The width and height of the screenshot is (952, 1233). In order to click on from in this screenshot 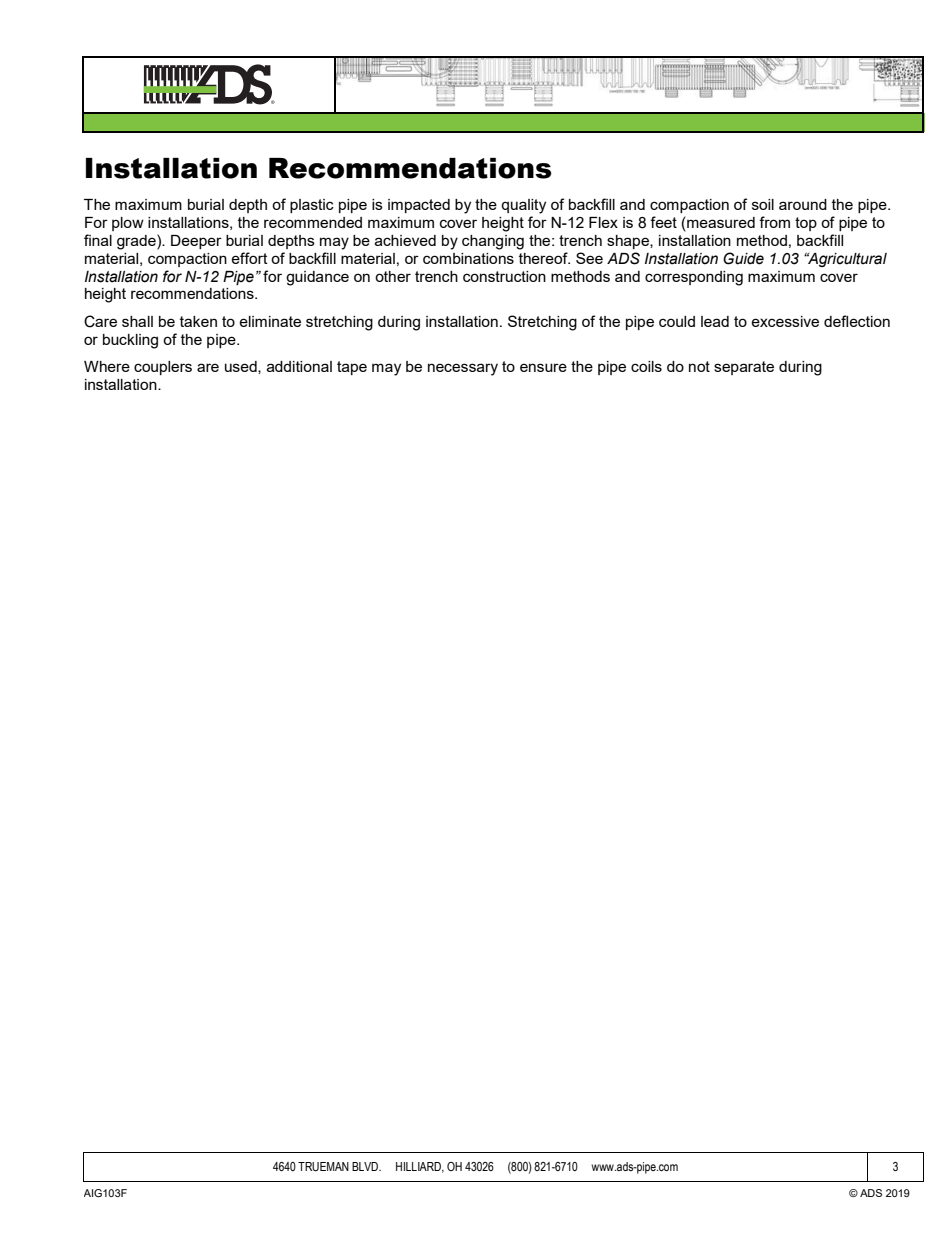, I will do `click(774, 222)`.
